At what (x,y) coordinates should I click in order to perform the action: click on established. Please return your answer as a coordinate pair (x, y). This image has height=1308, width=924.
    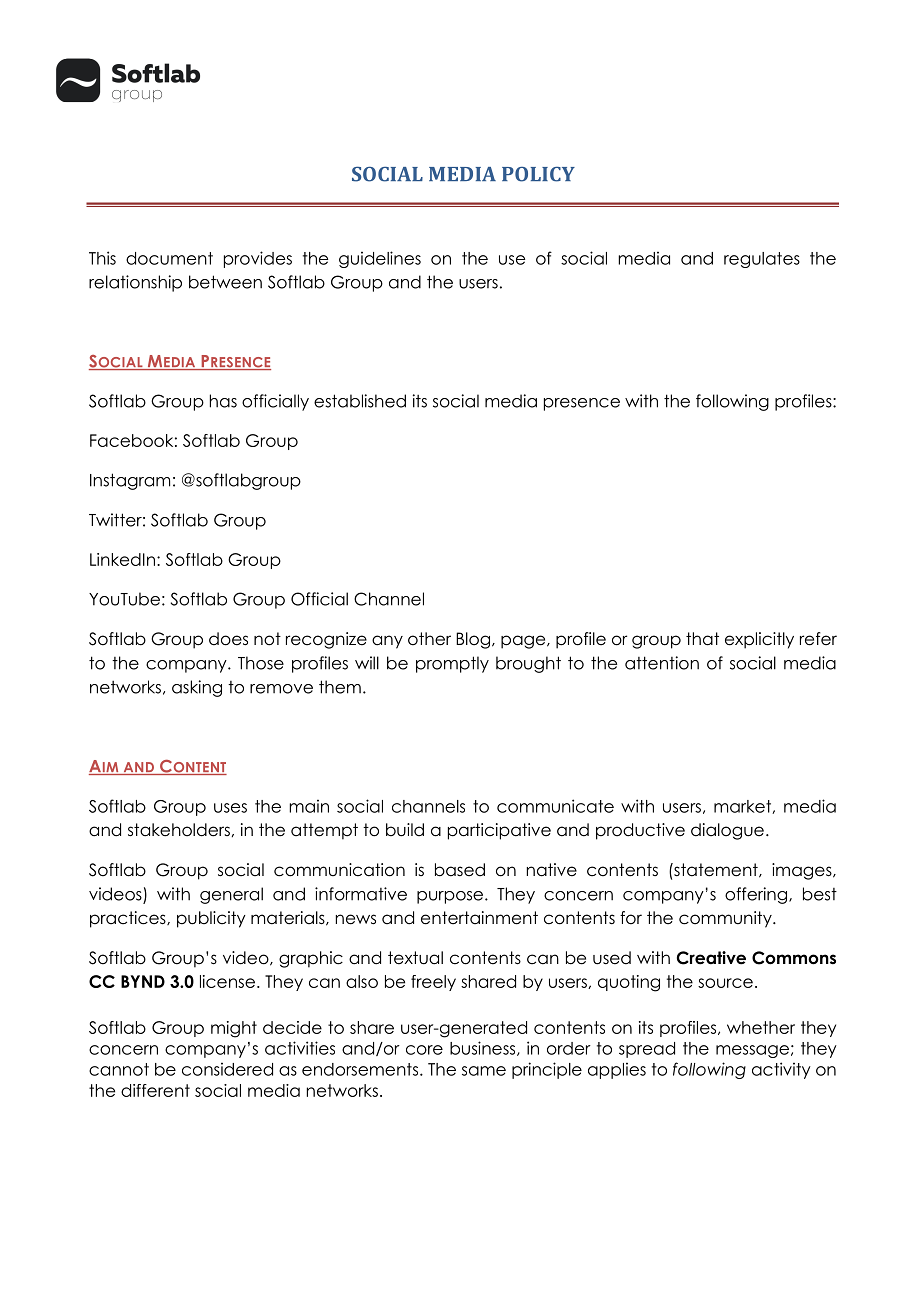
    Looking at the image, I should click on (360, 401).
